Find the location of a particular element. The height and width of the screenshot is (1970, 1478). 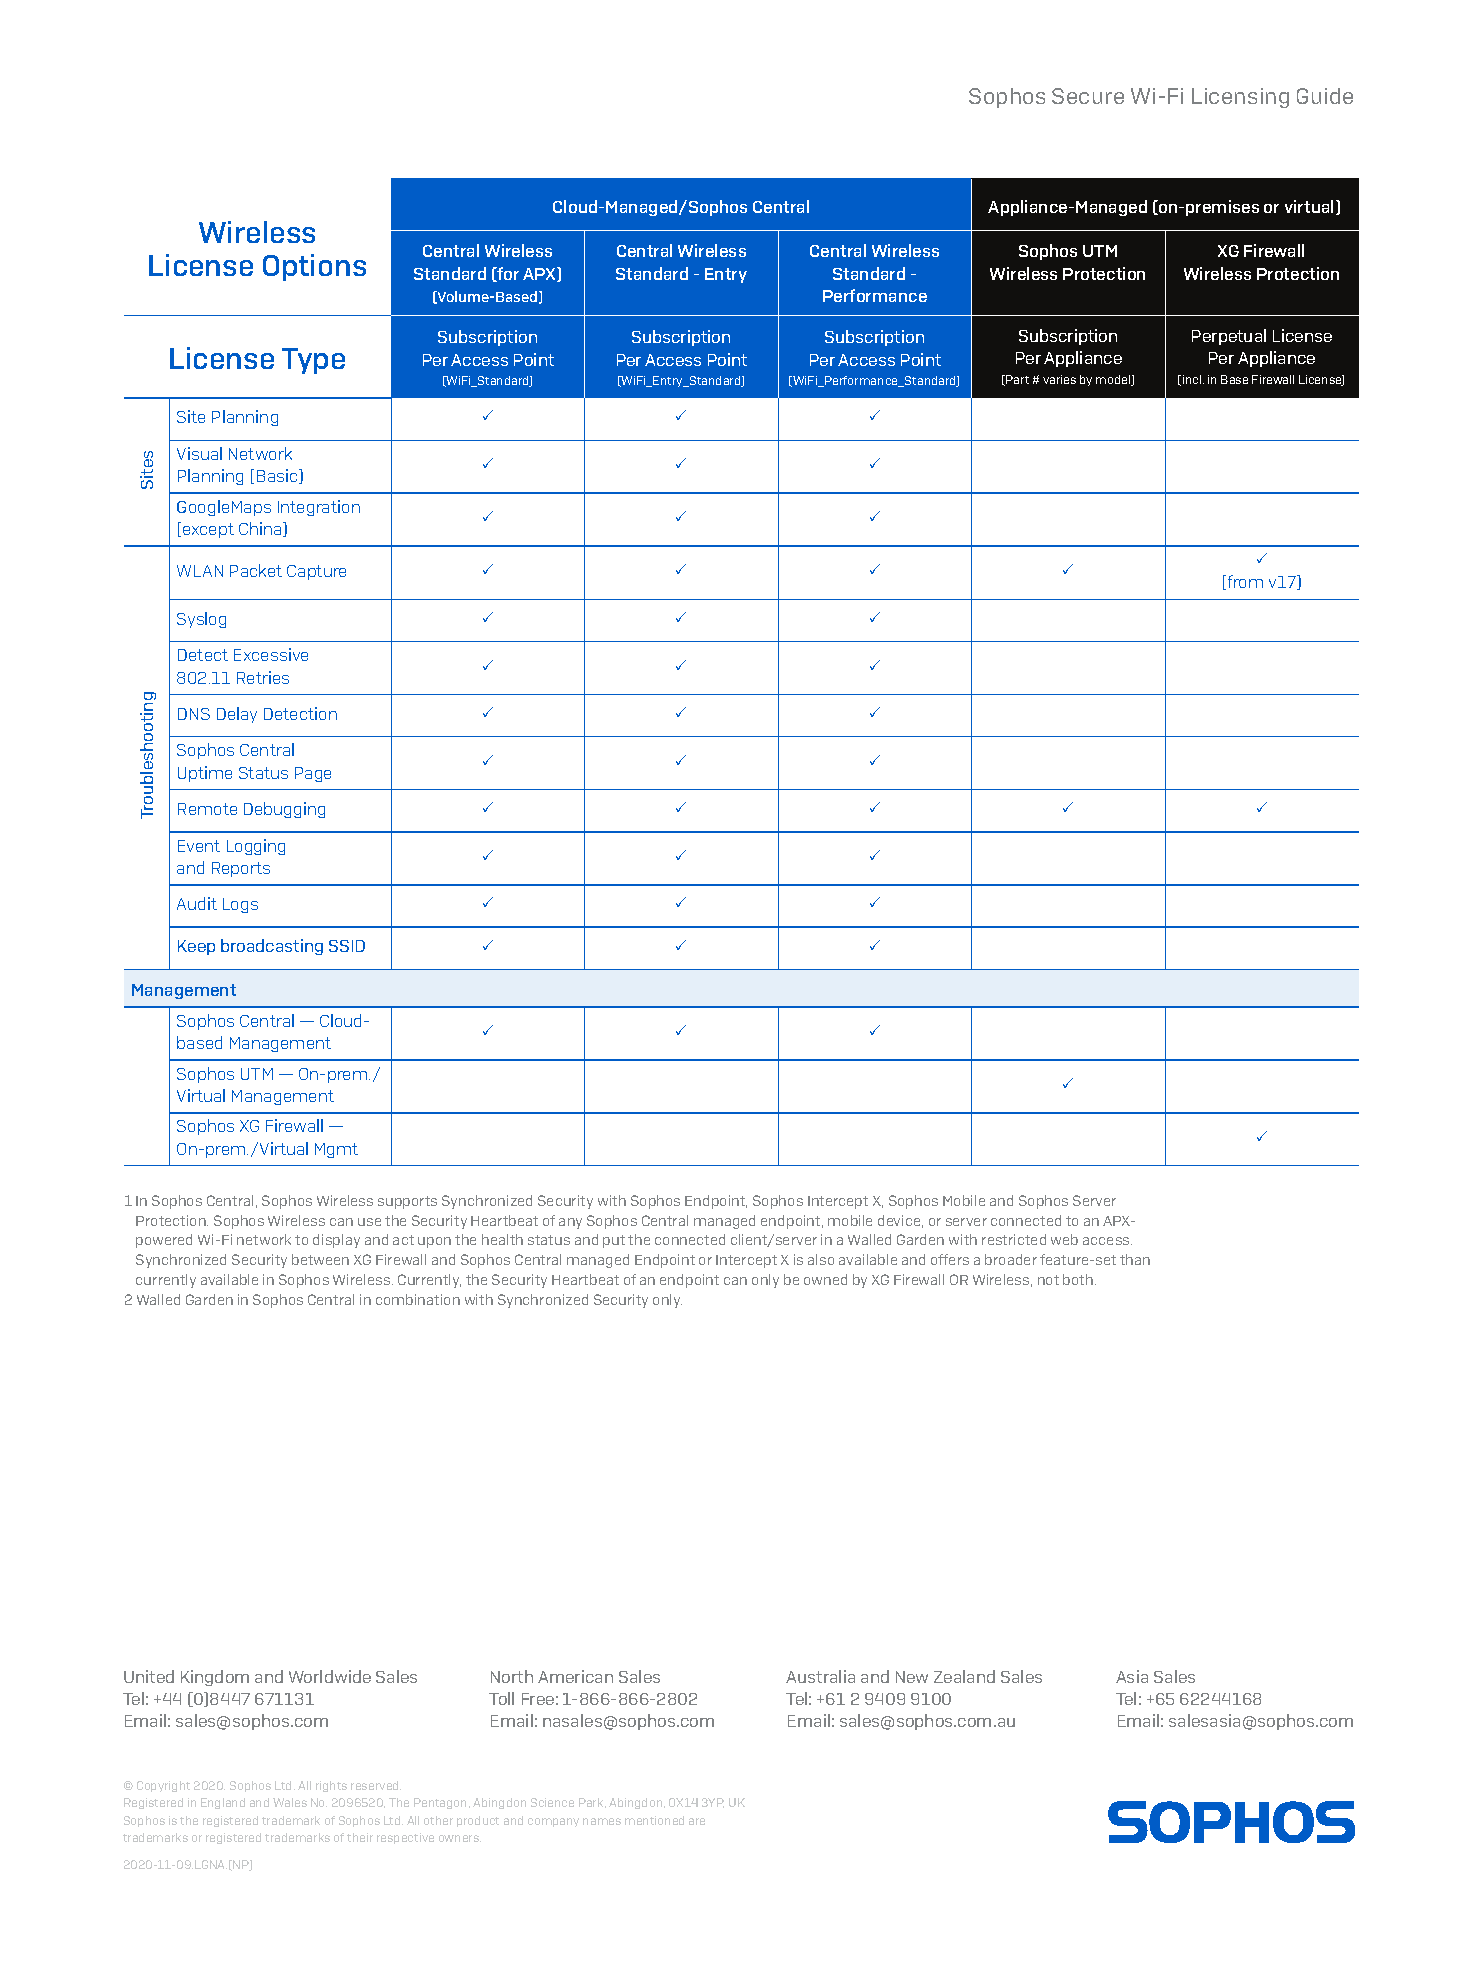

Wales is located at coordinates (290, 1802).
